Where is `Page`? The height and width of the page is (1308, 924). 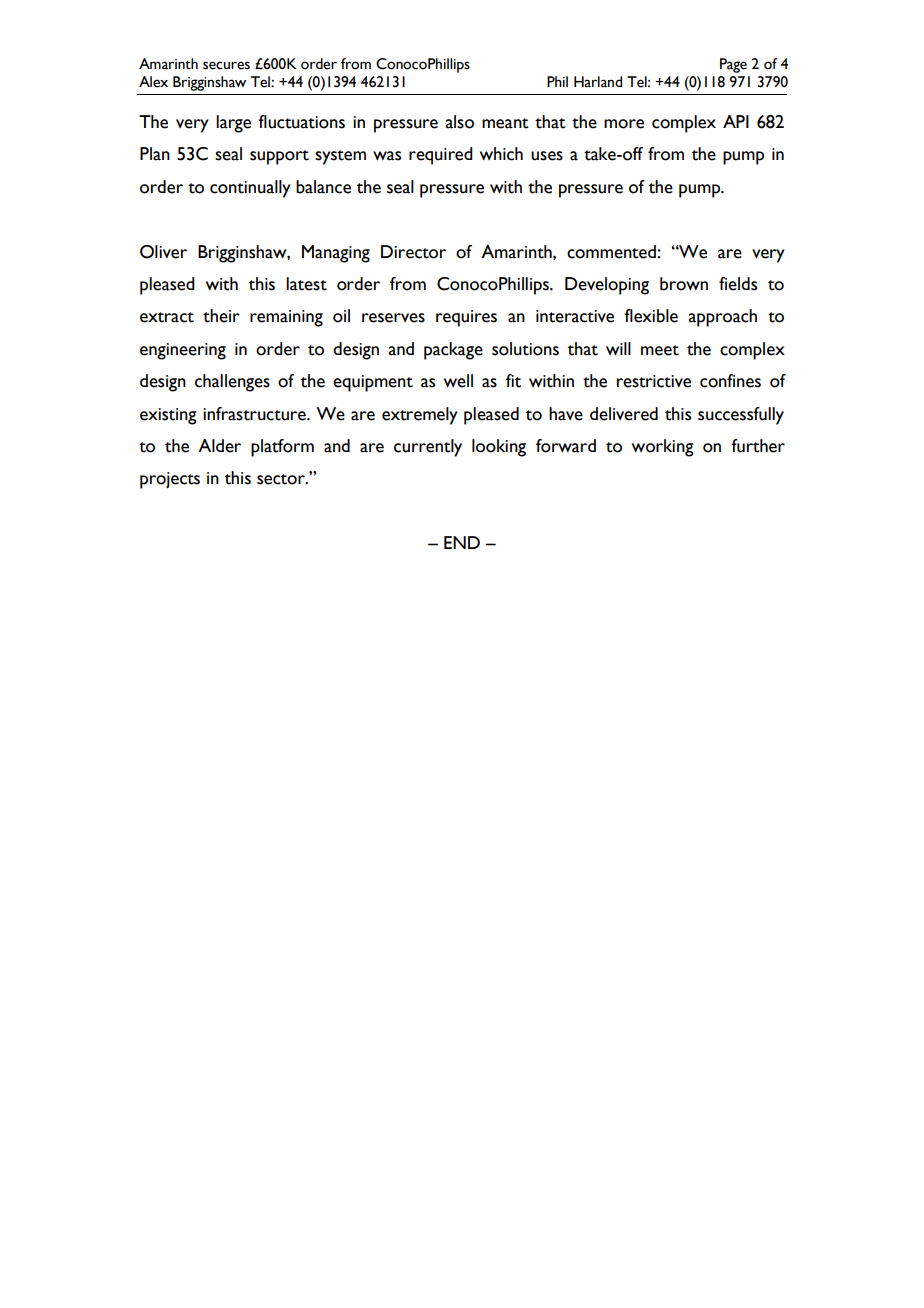 Page is located at coordinates (733, 65).
